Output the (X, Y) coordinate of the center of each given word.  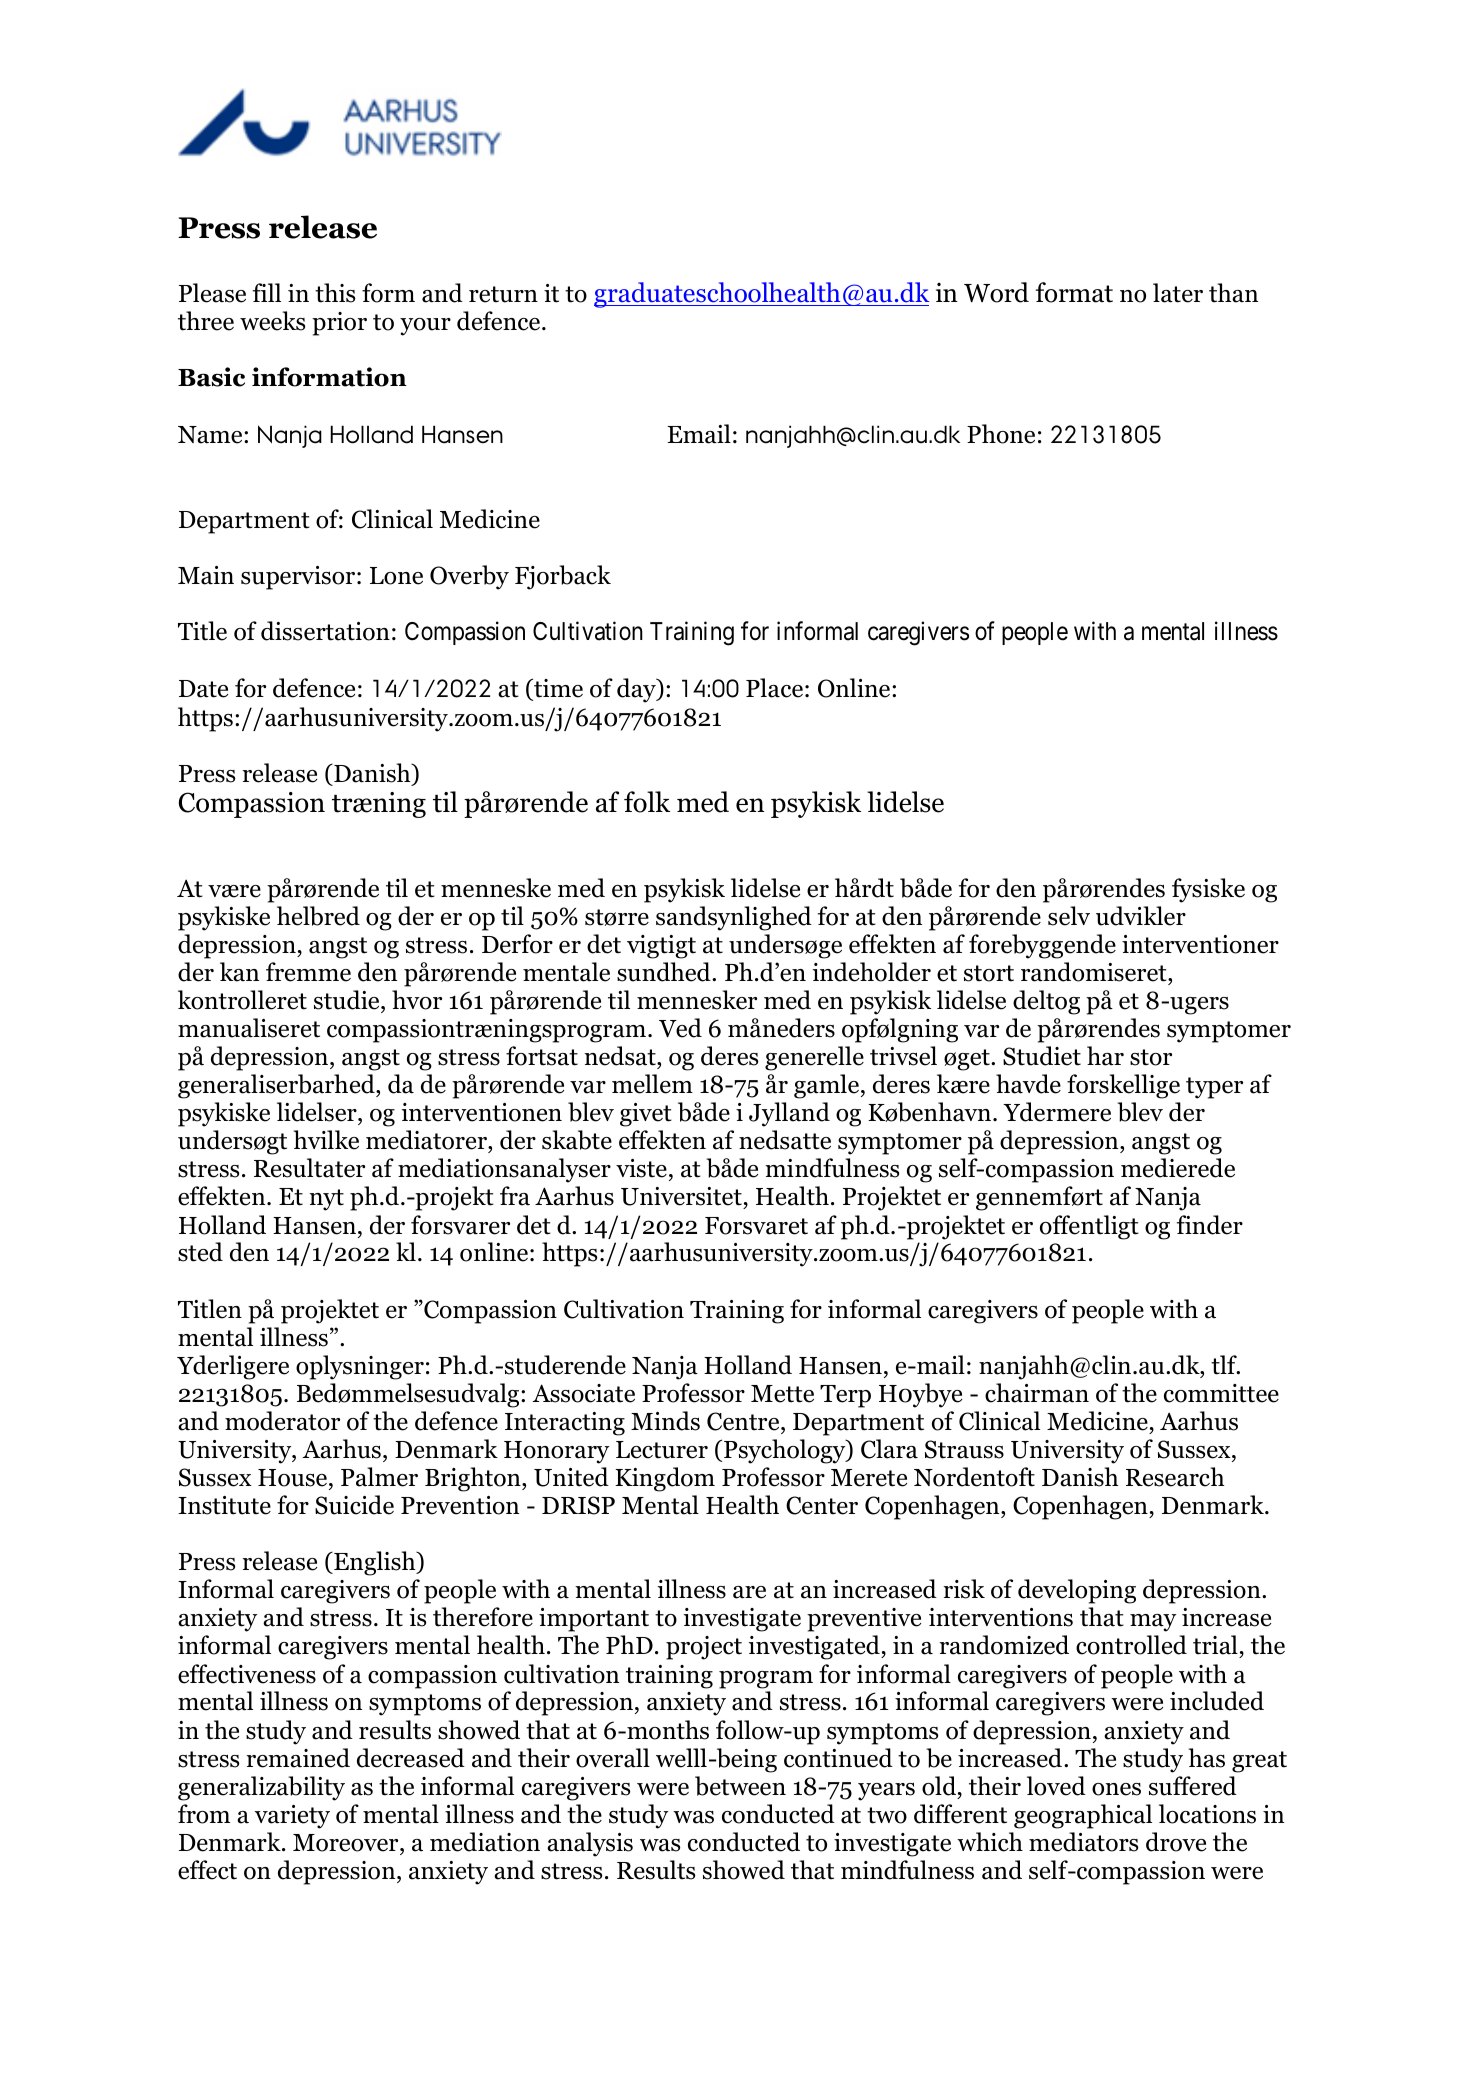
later (1178, 293)
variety (292, 1817)
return (503, 294)
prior (339, 324)
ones (1116, 1789)
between (740, 1786)
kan (239, 972)
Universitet (682, 1198)
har (1105, 1056)
